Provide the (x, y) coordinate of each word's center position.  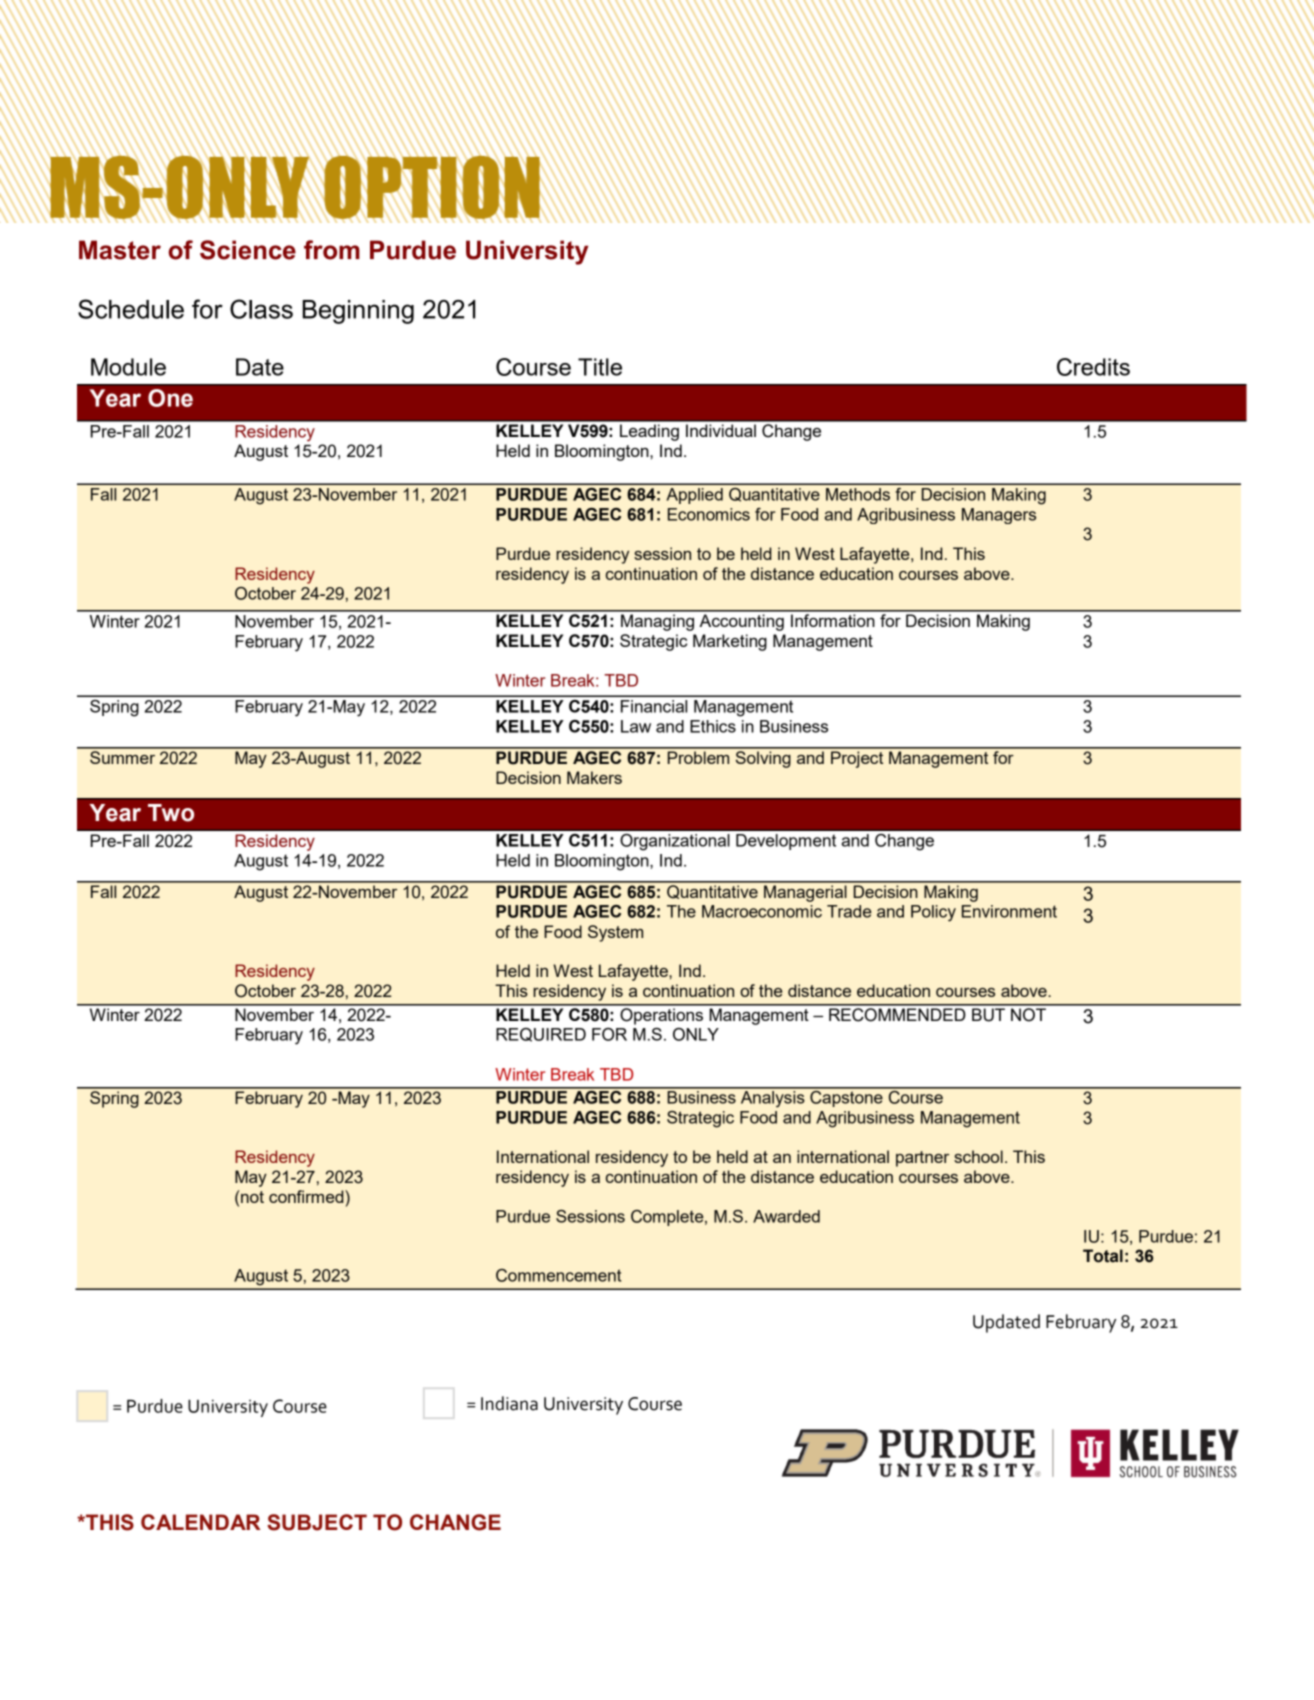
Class (261, 309)
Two (171, 813)
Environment (1009, 911)
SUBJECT (317, 1522)
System (615, 933)
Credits (1093, 367)
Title (600, 367)
